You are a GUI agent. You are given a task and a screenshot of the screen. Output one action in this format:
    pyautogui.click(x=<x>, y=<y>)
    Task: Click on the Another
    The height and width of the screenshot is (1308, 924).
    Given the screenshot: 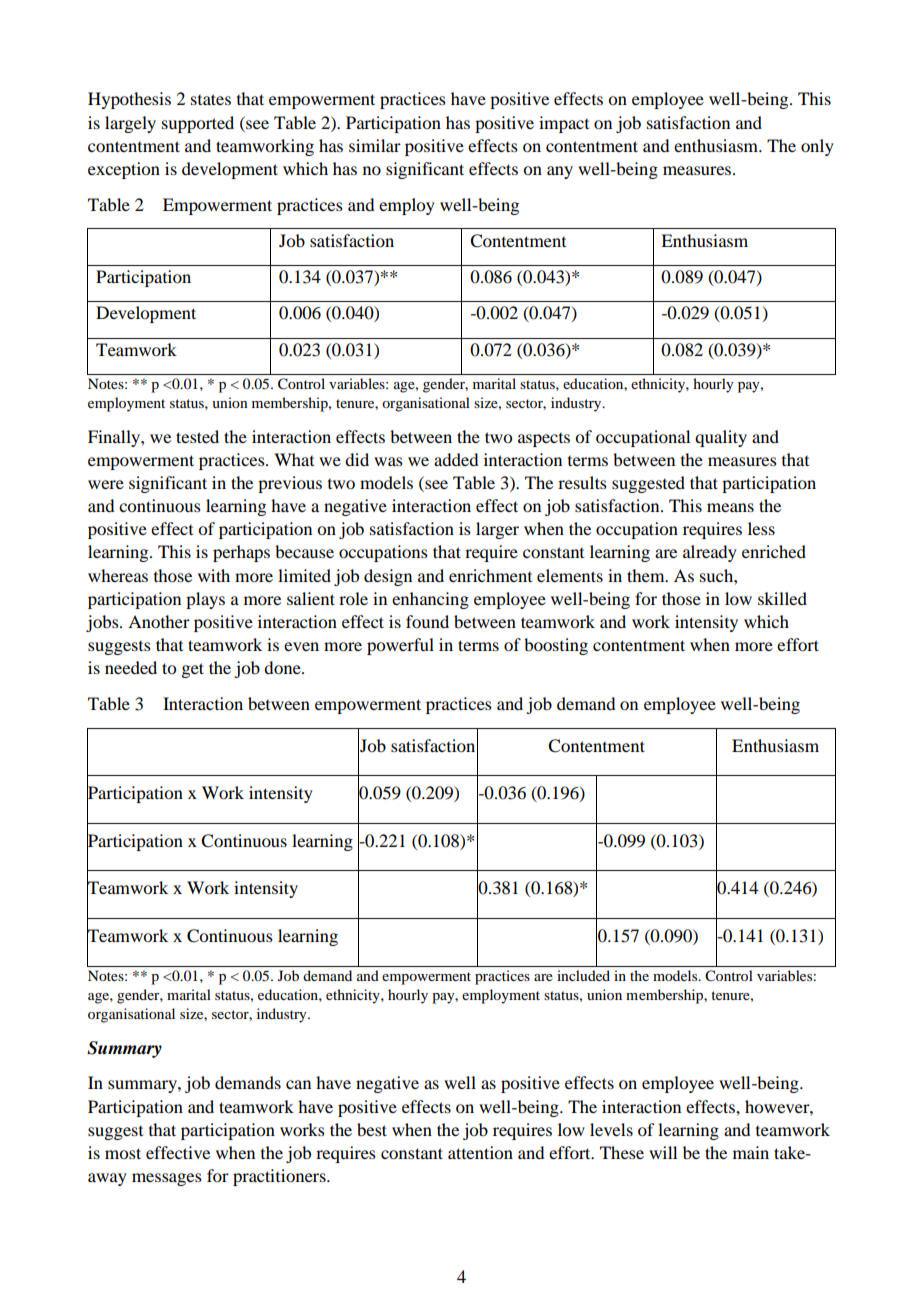 What is the action you would take?
    pyautogui.click(x=159, y=621)
